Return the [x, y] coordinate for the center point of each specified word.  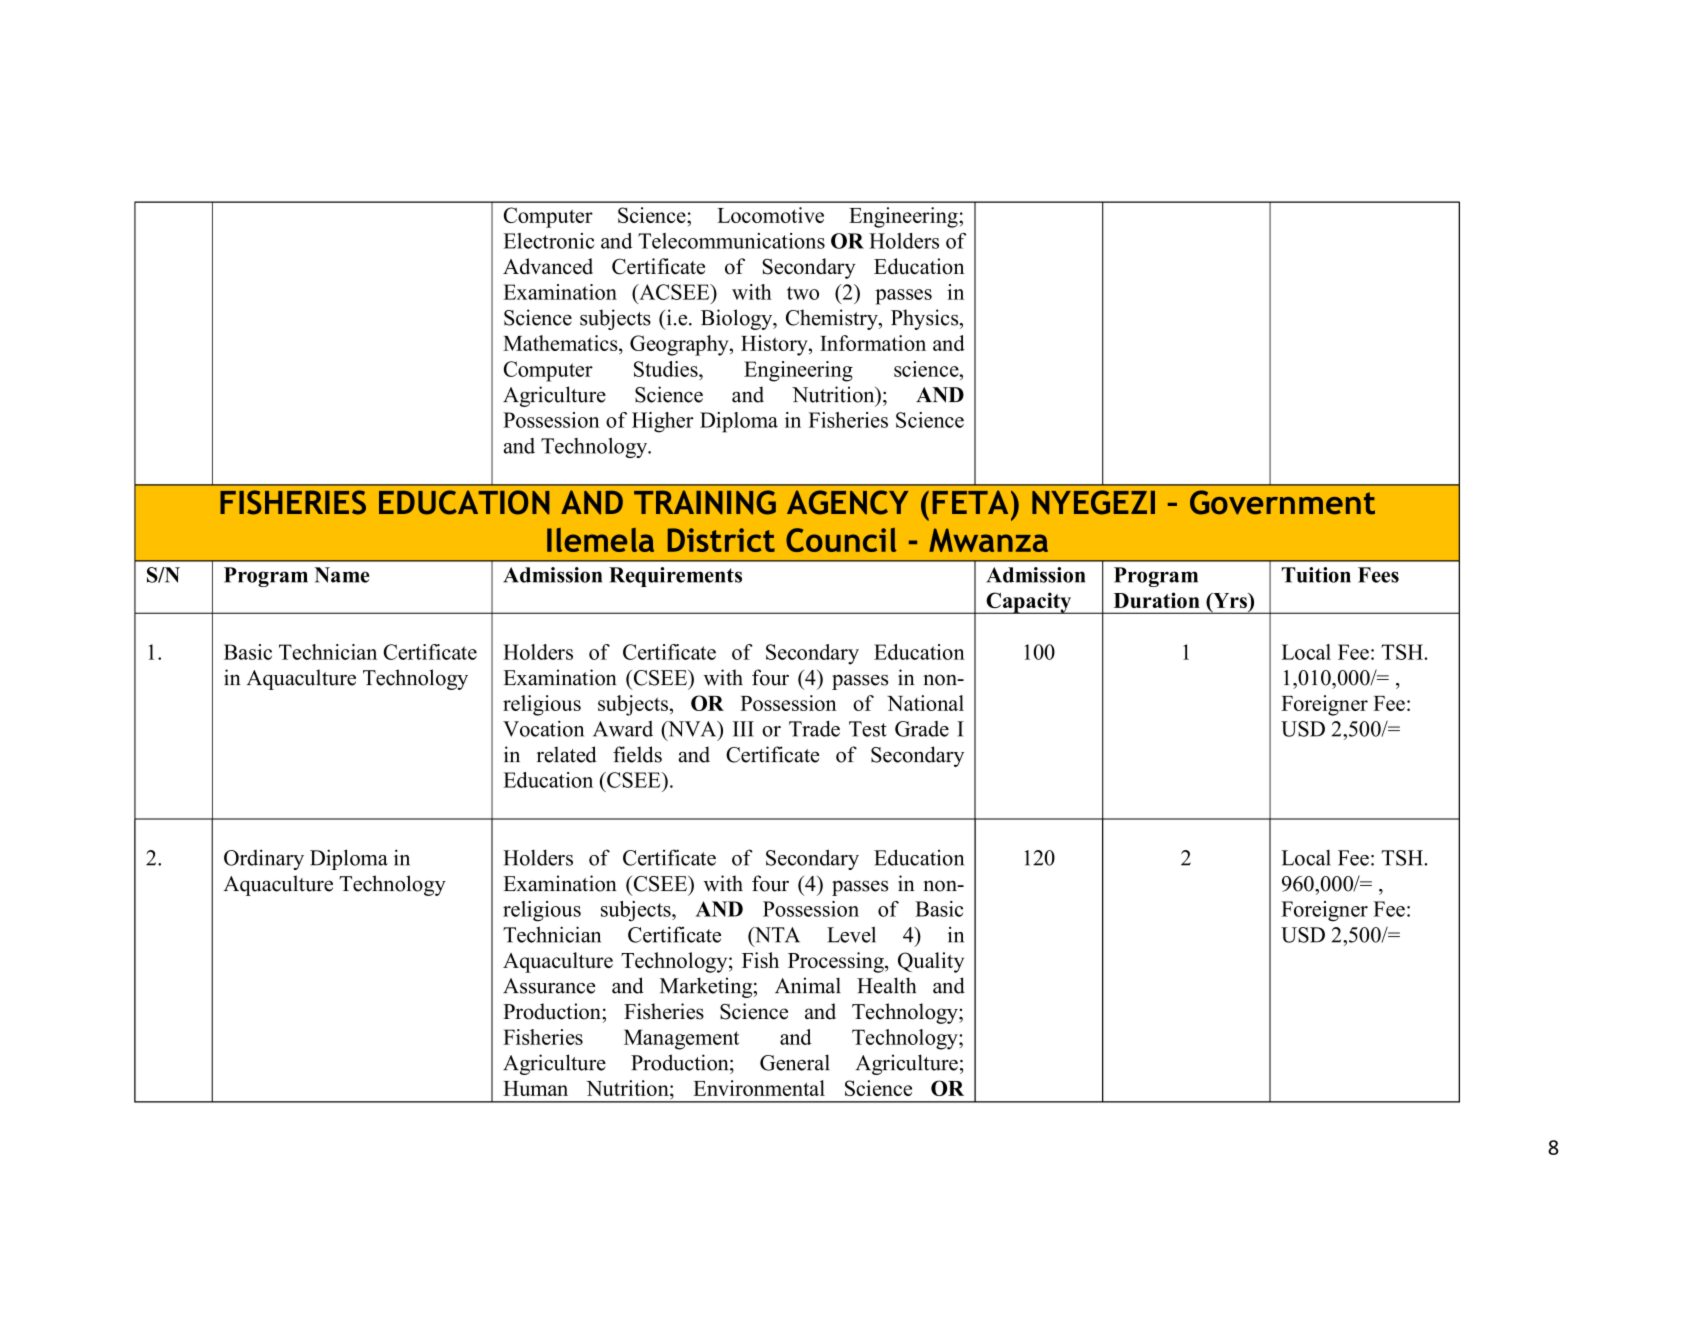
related [567, 754]
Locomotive [770, 215]
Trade [814, 728]
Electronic [548, 241]
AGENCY [847, 502]
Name [342, 575]
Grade [922, 729]
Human [535, 1088]
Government [1282, 502]
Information [873, 343]
